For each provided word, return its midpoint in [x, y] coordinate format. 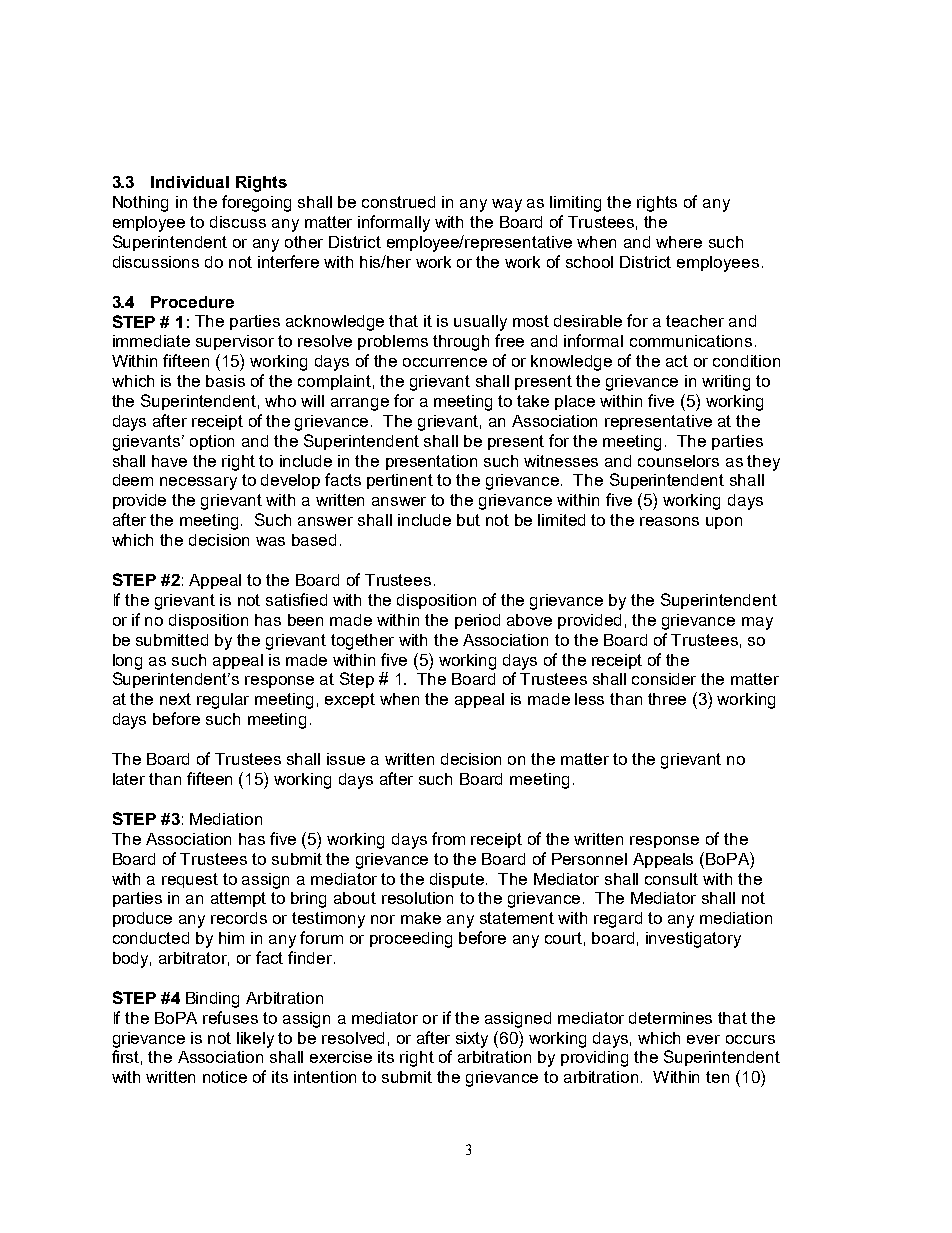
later [129, 779]
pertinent [400, 481]
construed [398, 202]
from [448, 838]
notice [225, 1077]
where [679, 242]
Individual [190, 182]
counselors [678, 461]
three [667, 699]
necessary [198, 483]
